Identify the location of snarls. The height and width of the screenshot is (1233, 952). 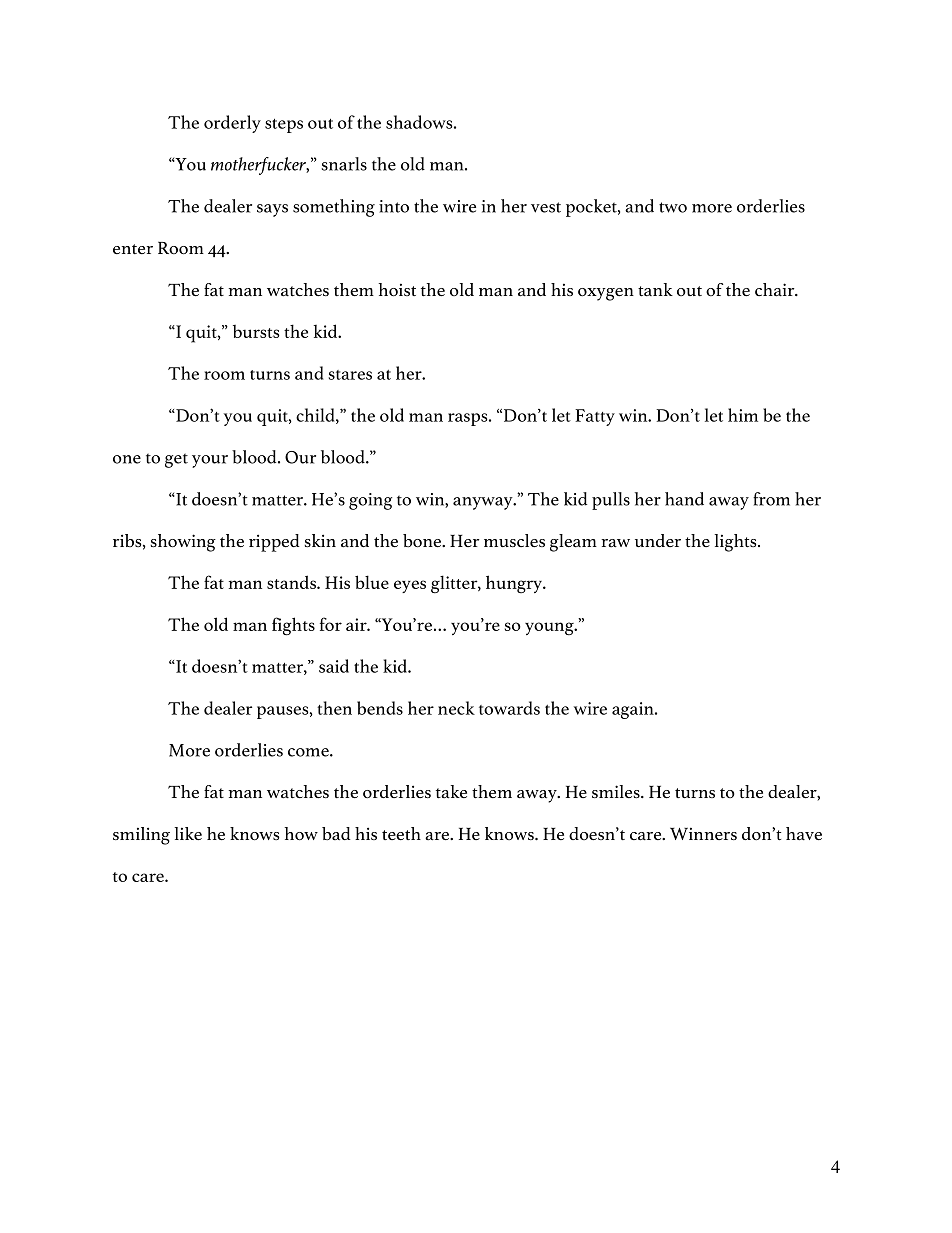
(344, 164).
